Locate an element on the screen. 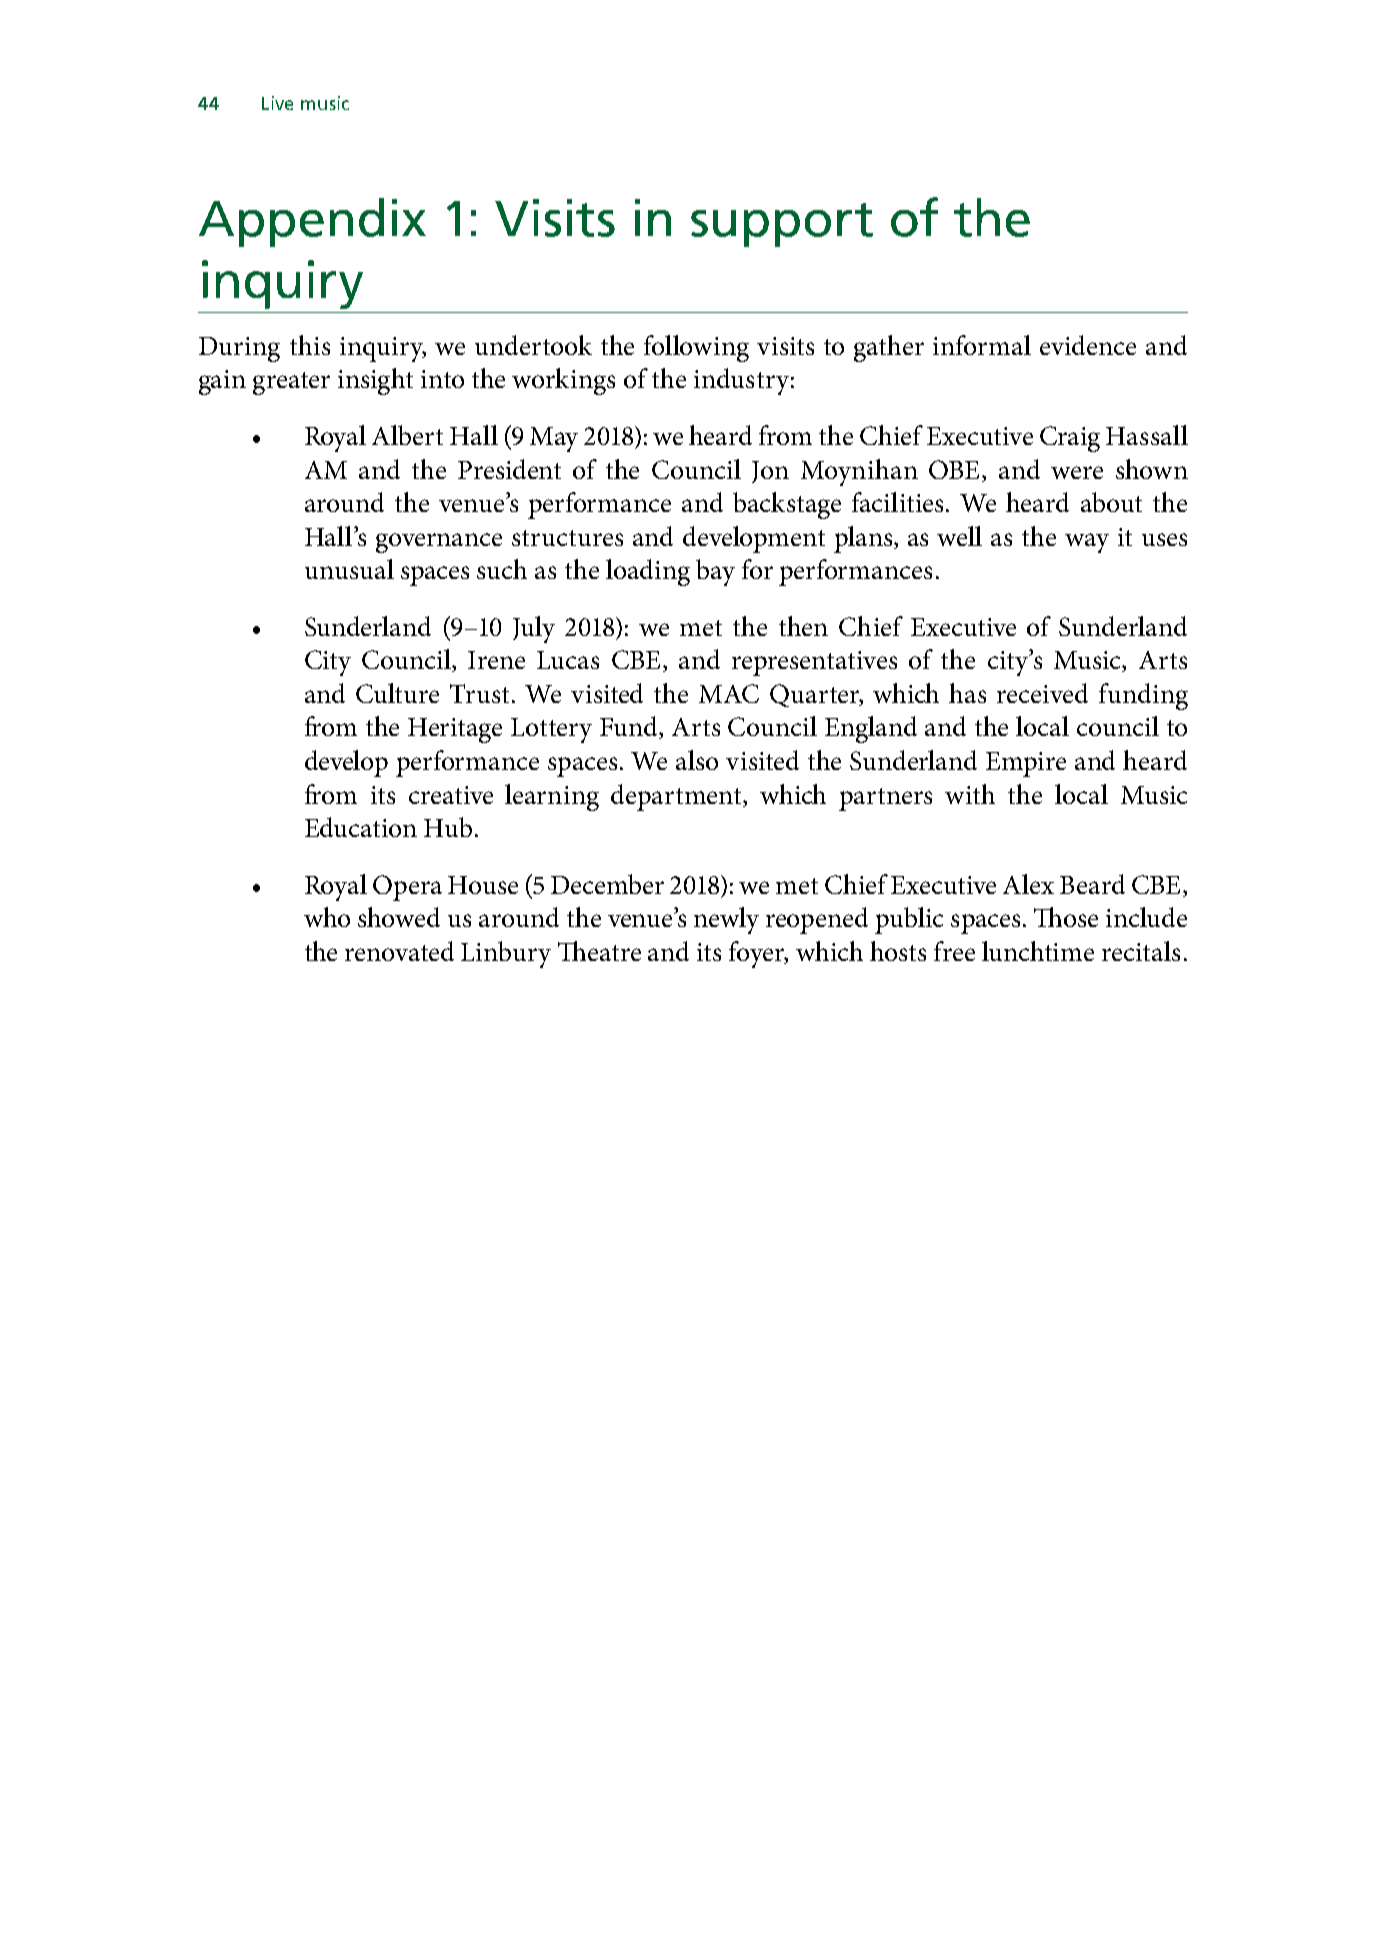 This screenshot has height=1960, width=1386. following is located at coordinates (696, 348).
